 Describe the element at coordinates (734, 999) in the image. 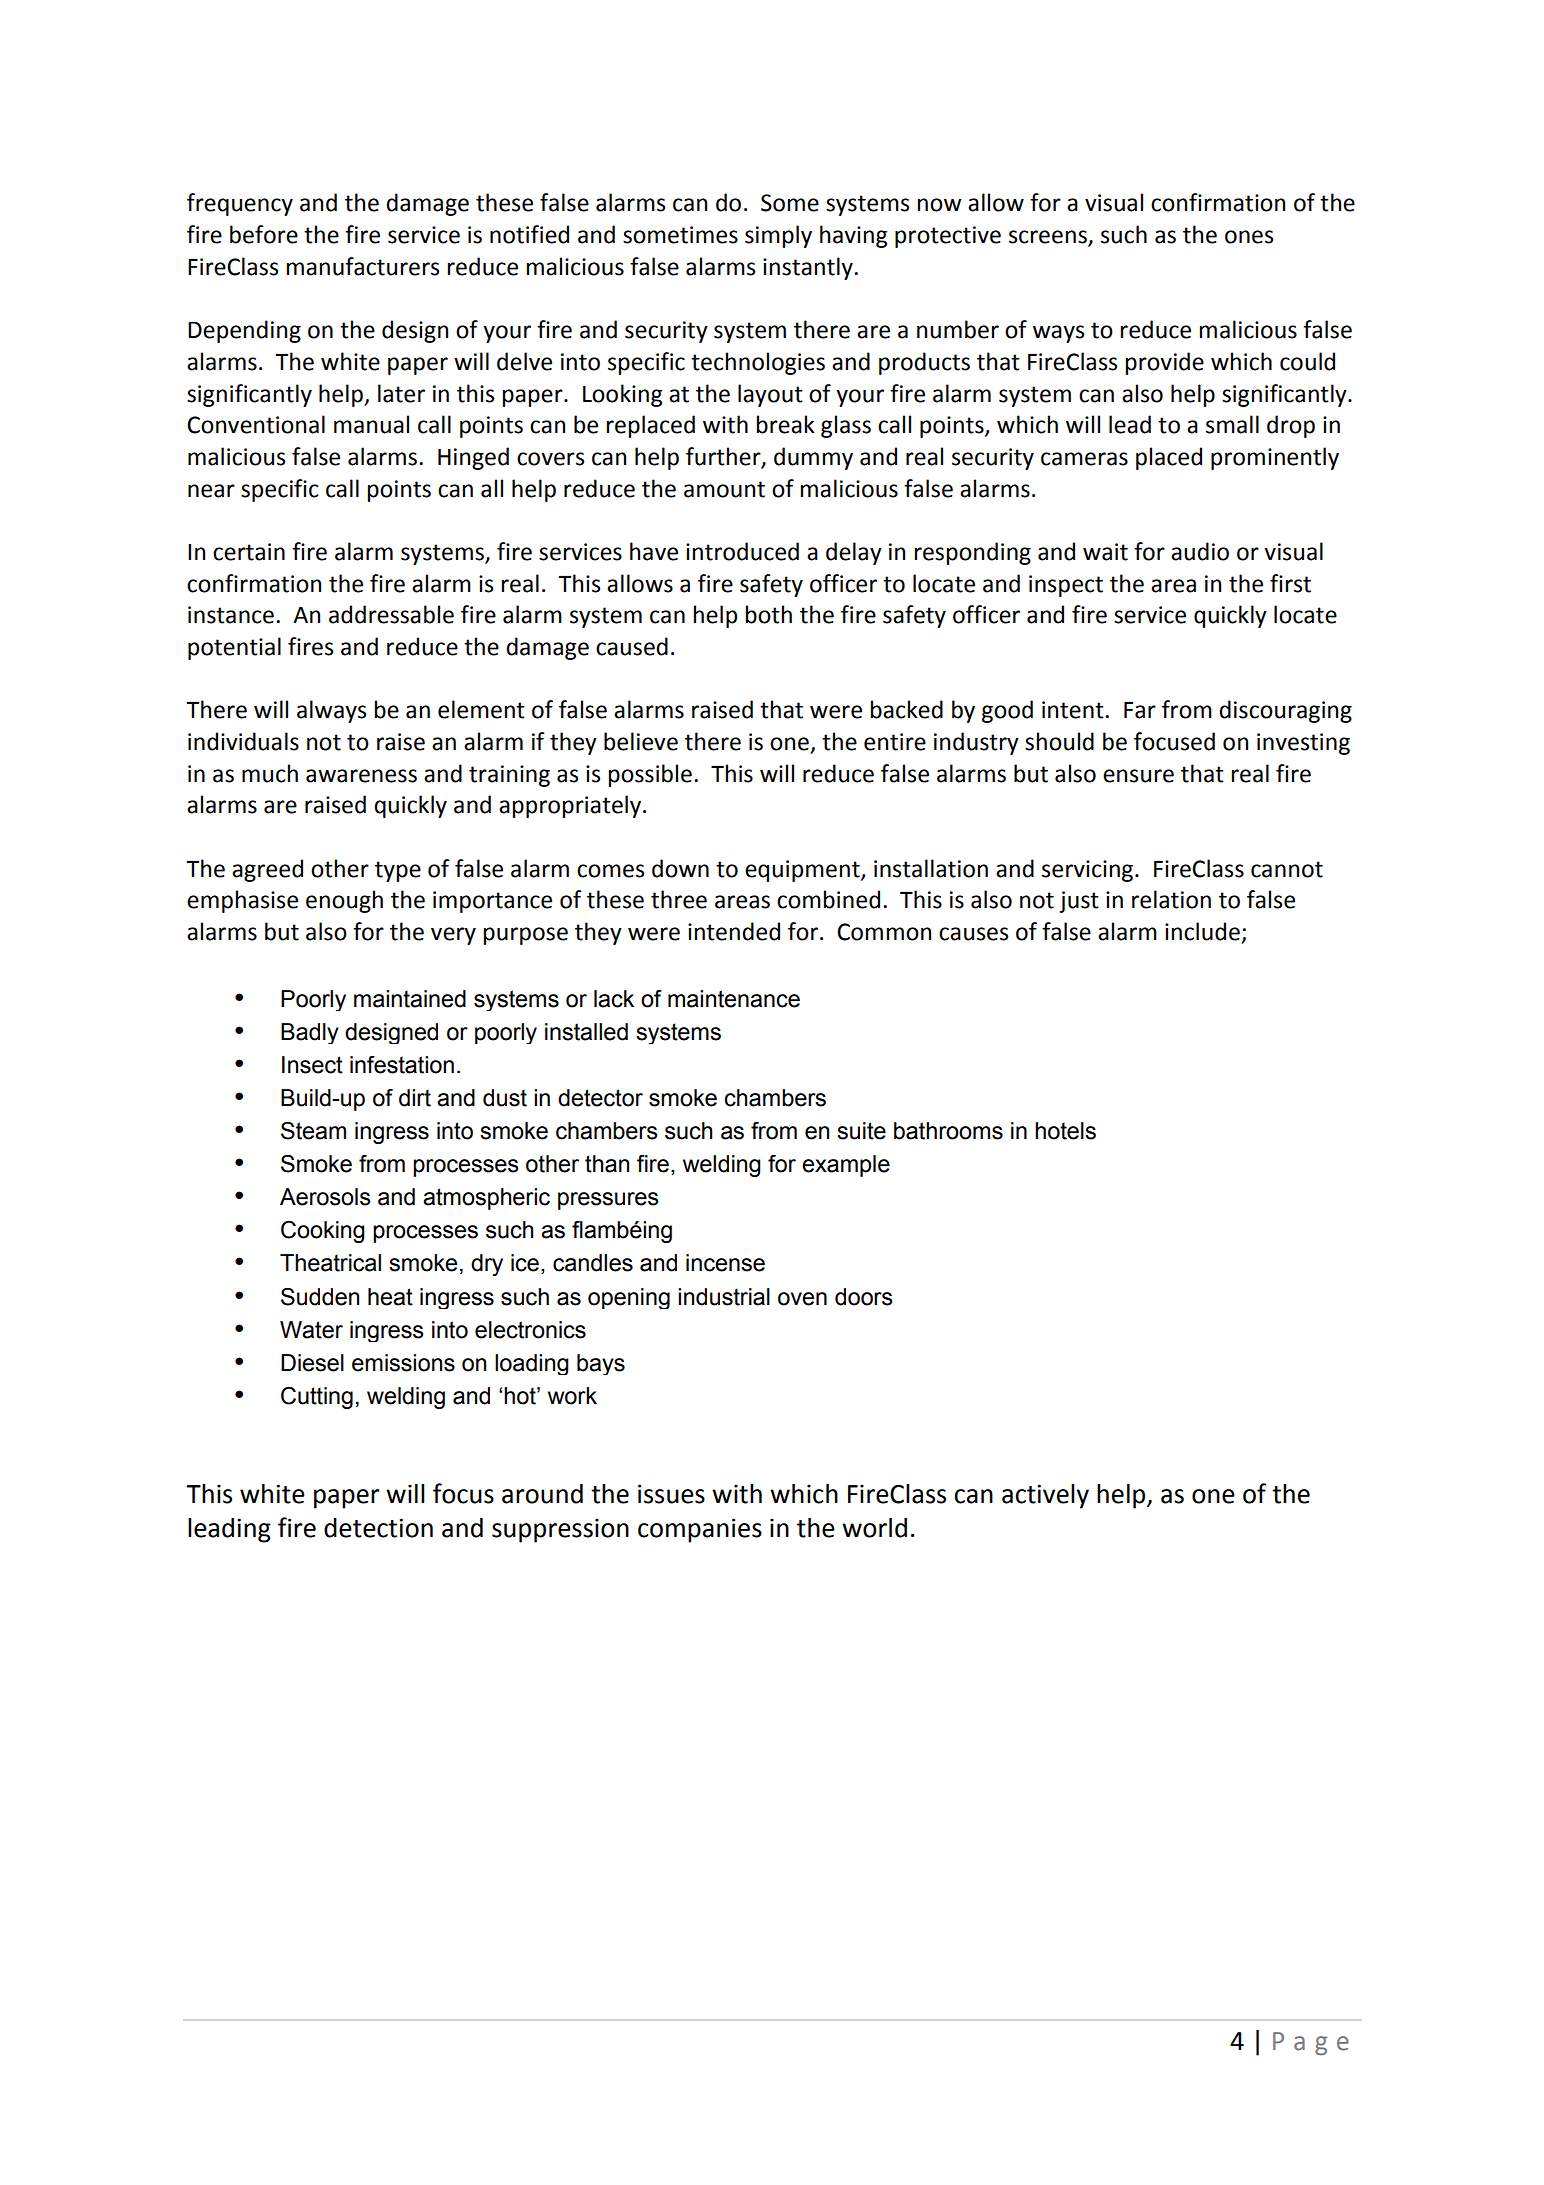

I see `maintenance` at that location.
